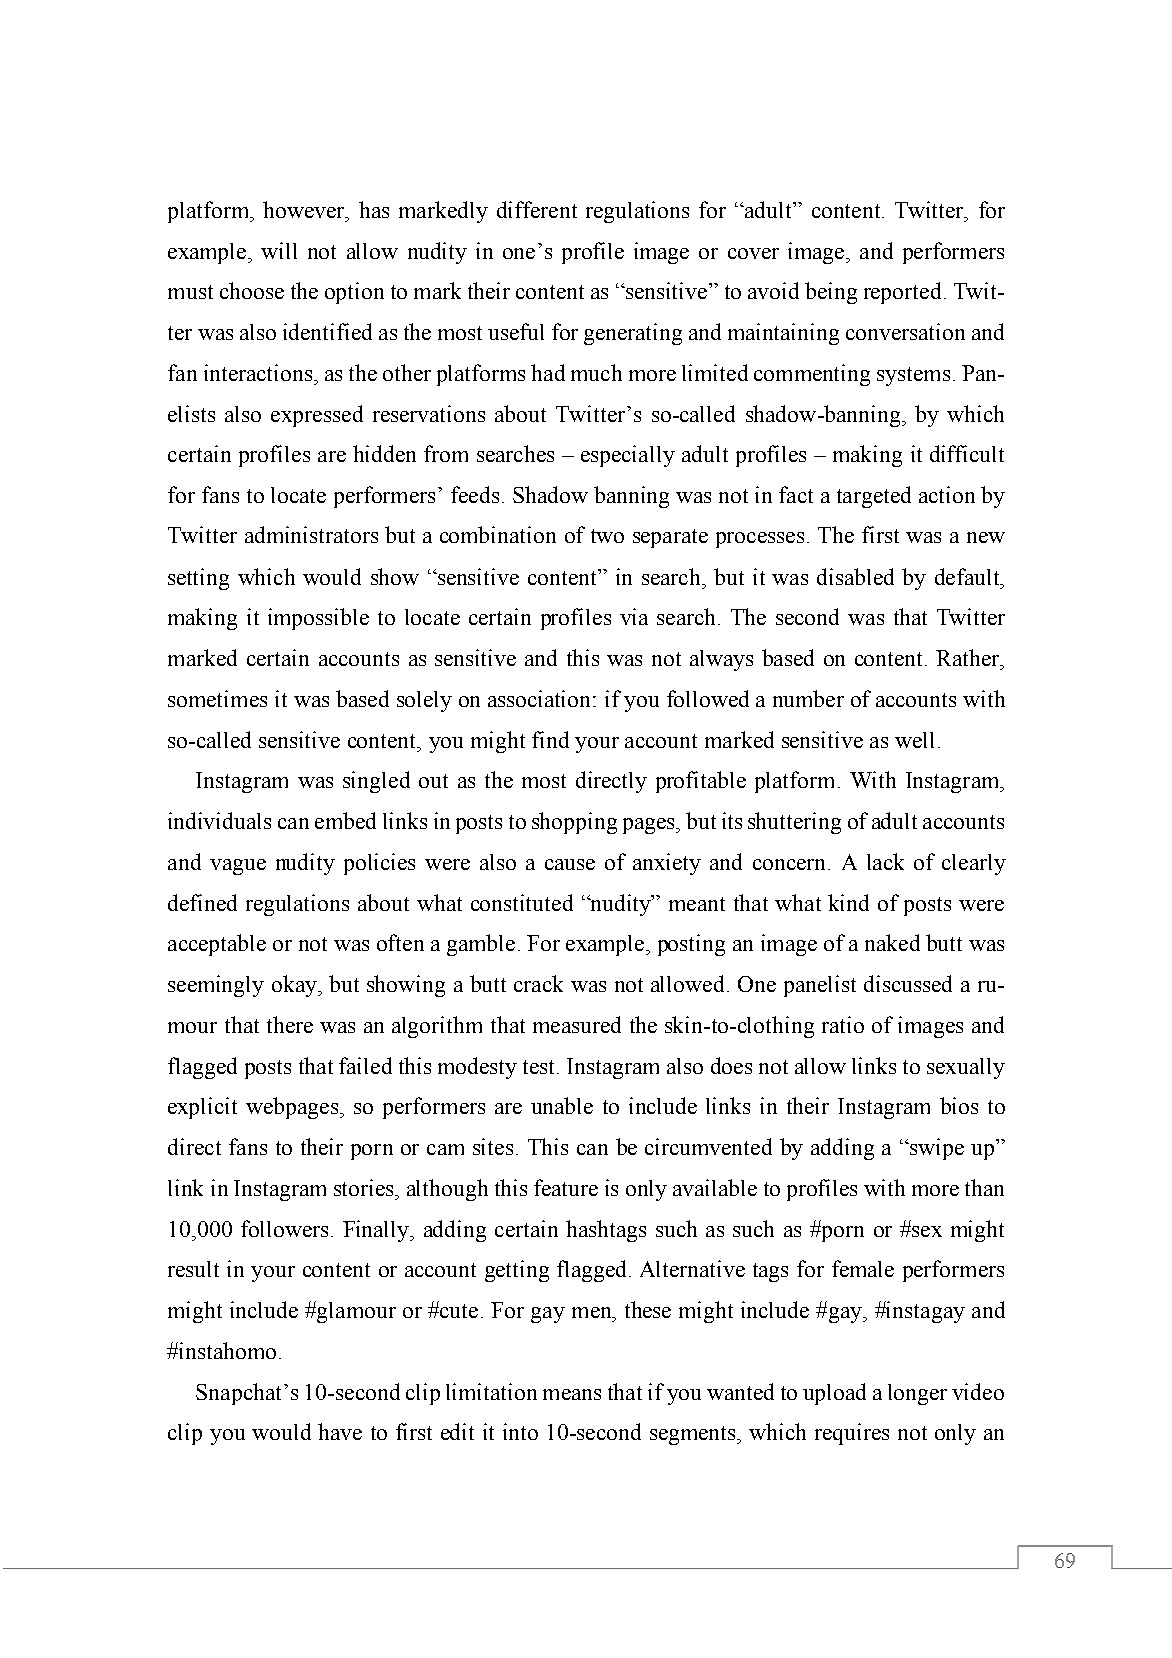  What do you see at coordinates (874, 497) in the image?
I see `targeted` at bounding box center [874, 497].
